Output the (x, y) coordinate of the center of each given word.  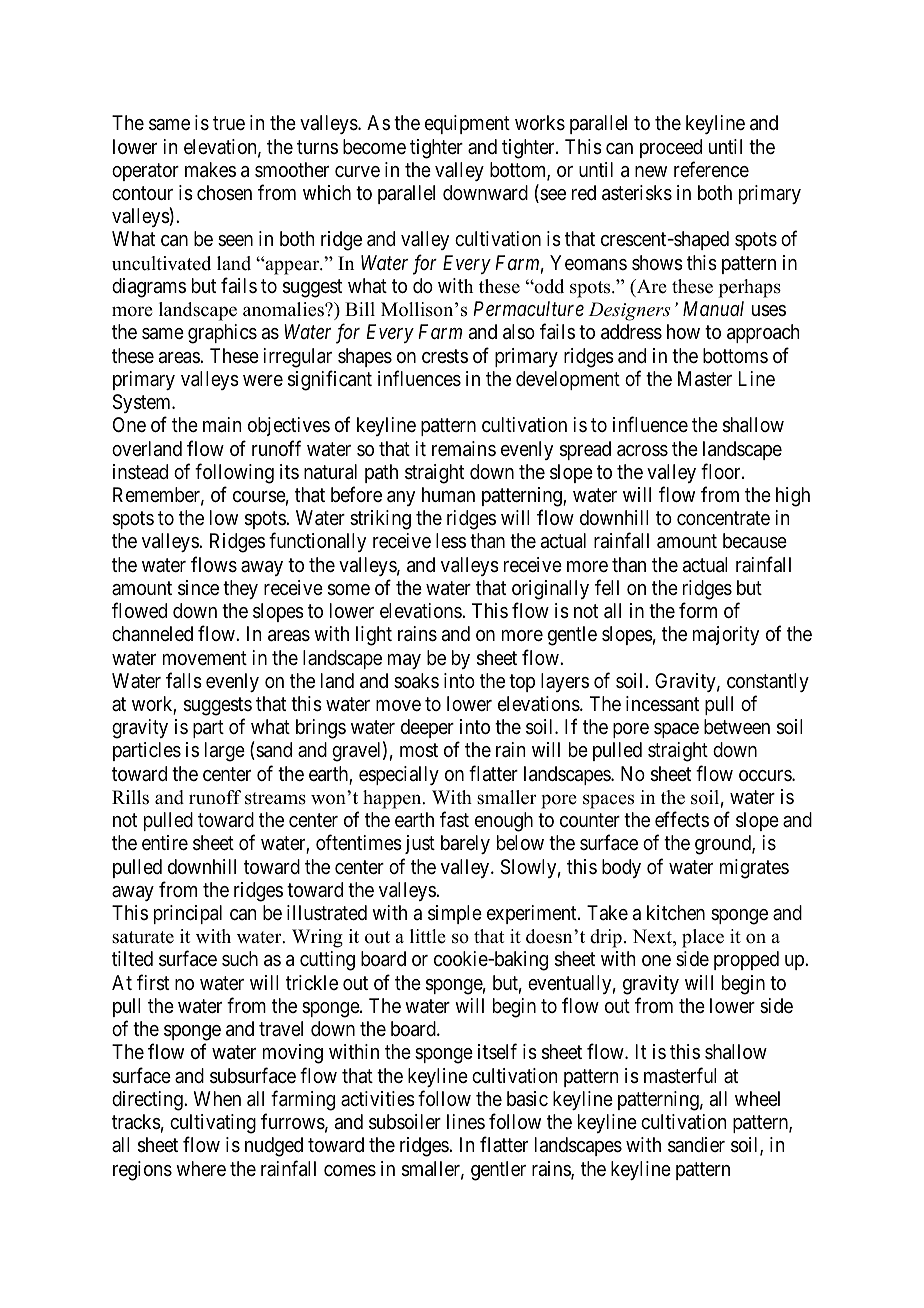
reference (711, 169)
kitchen (676, 912)
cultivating (213, 1124)
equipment (467, 124)
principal (188, 914)
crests (445, 356)
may (404, 661)
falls (184, 680)
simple (455, 914)
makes (210, 170)
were (263, 381)
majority (726, 635)
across (642, 451)
